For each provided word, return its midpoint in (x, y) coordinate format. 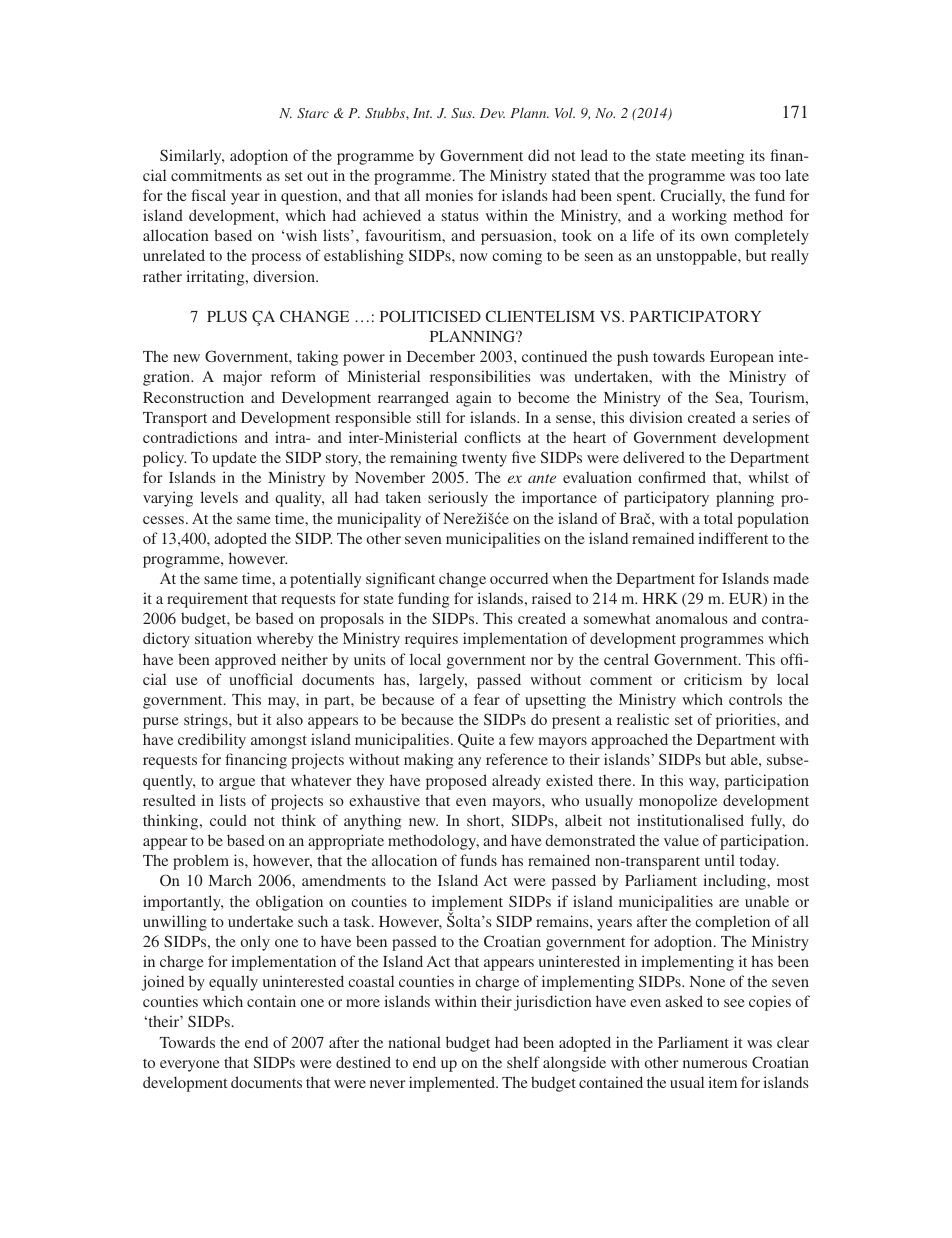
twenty (484, 460)
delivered (654, 457)
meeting (717, 157)
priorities (747, 721)
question (310, 197)
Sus (462, 113)
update (234, 459)
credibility (212, 741)
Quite (476, 740)
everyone (190, 1066)
